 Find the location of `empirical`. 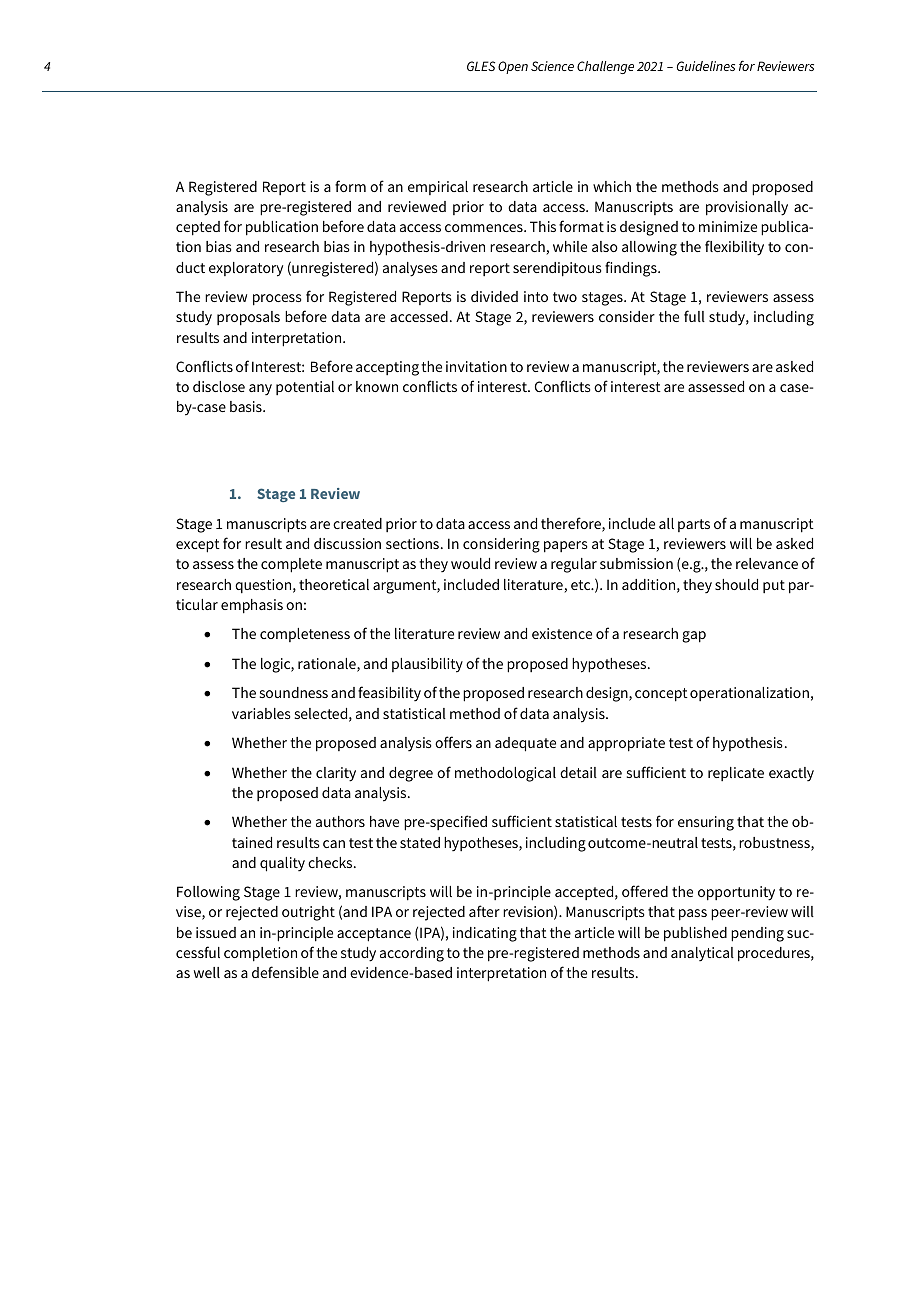

empirical is located at coordinates (438, 188).
